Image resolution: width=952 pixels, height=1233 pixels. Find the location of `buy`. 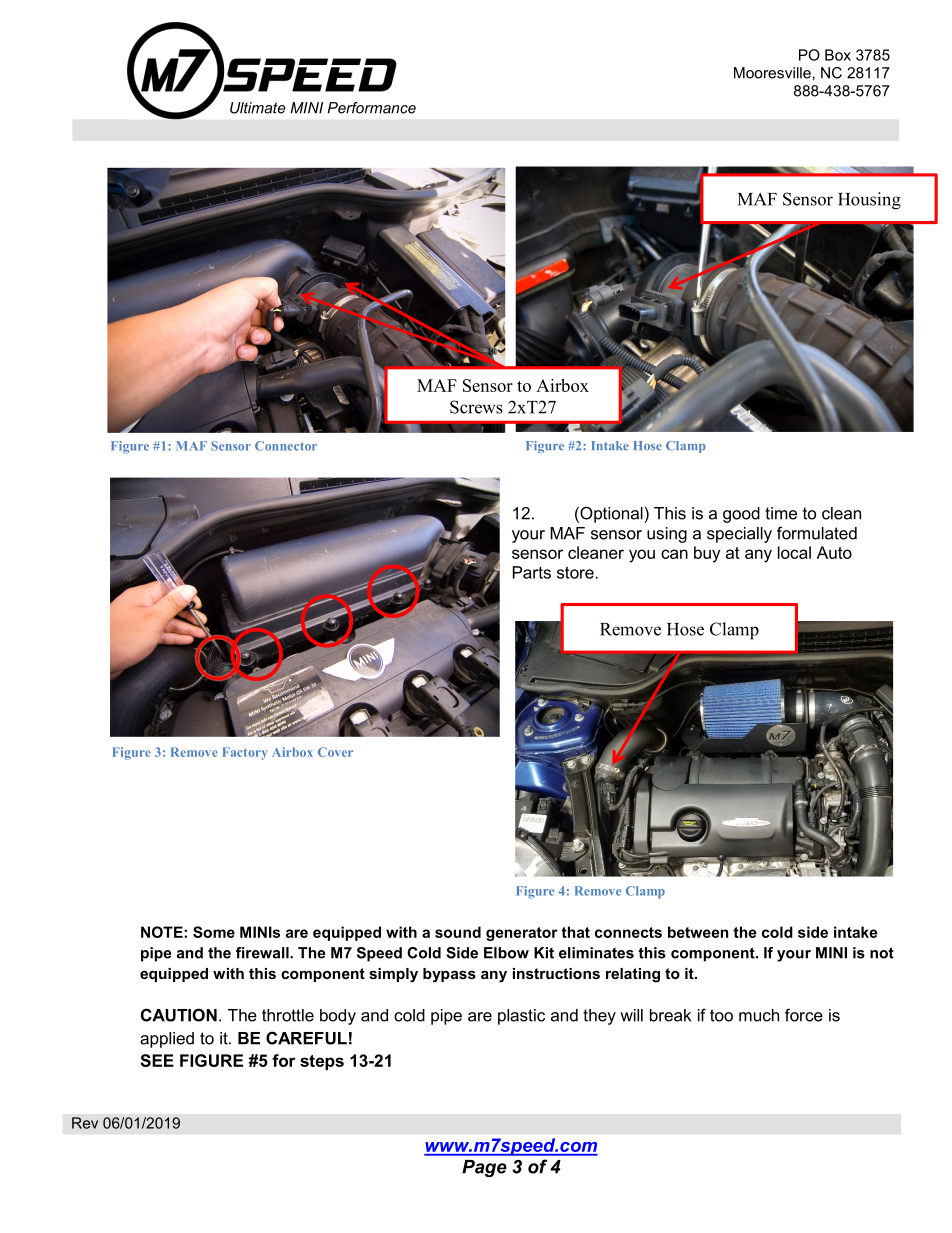

buy is located at coordinates (707, 554).
